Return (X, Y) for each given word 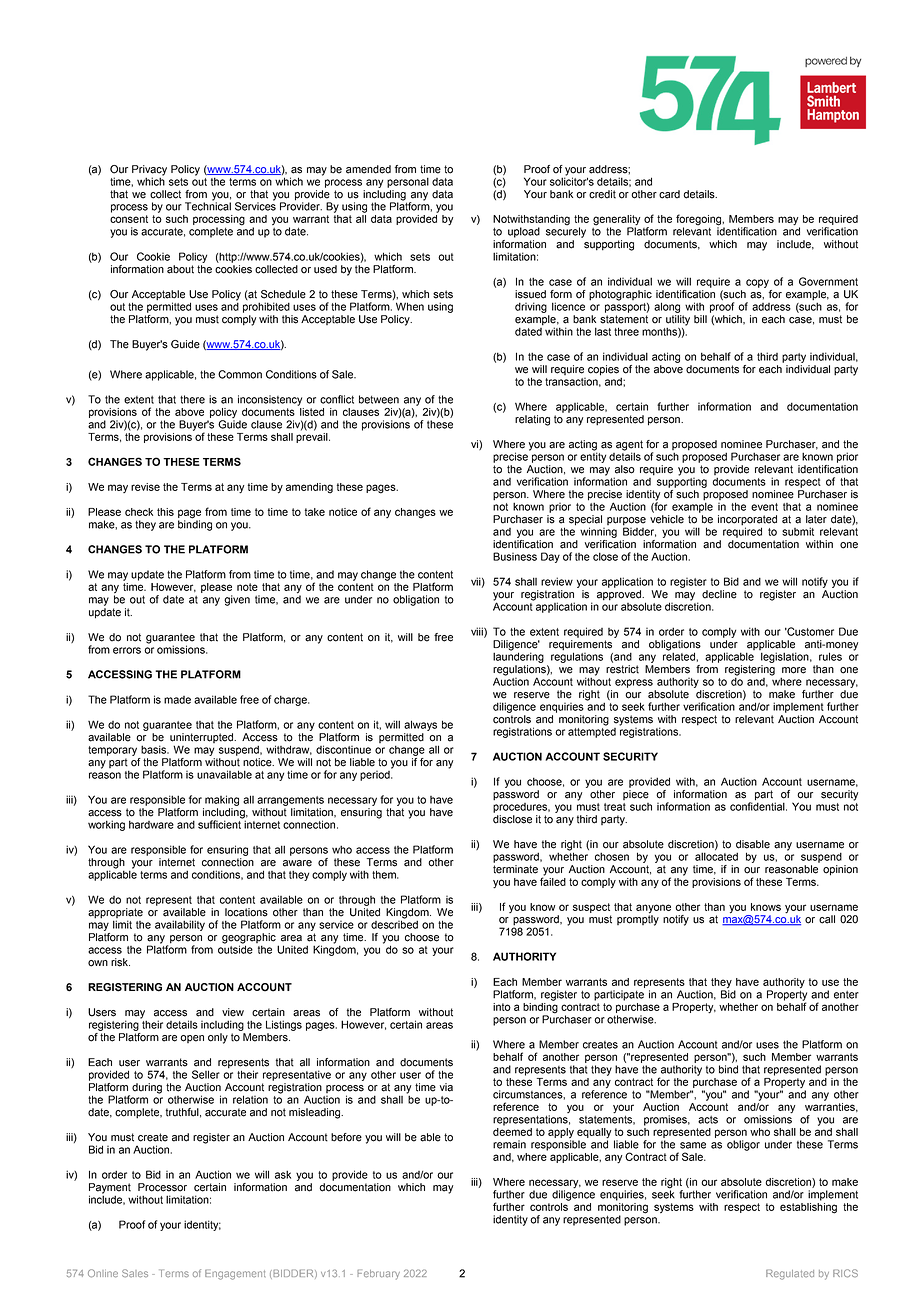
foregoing (699, 221)
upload (524, 232)
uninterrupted (203, 739)
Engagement (235, 1274)
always (420, 725)
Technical (208, 205)
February (378, 1274)
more (794, 670)
